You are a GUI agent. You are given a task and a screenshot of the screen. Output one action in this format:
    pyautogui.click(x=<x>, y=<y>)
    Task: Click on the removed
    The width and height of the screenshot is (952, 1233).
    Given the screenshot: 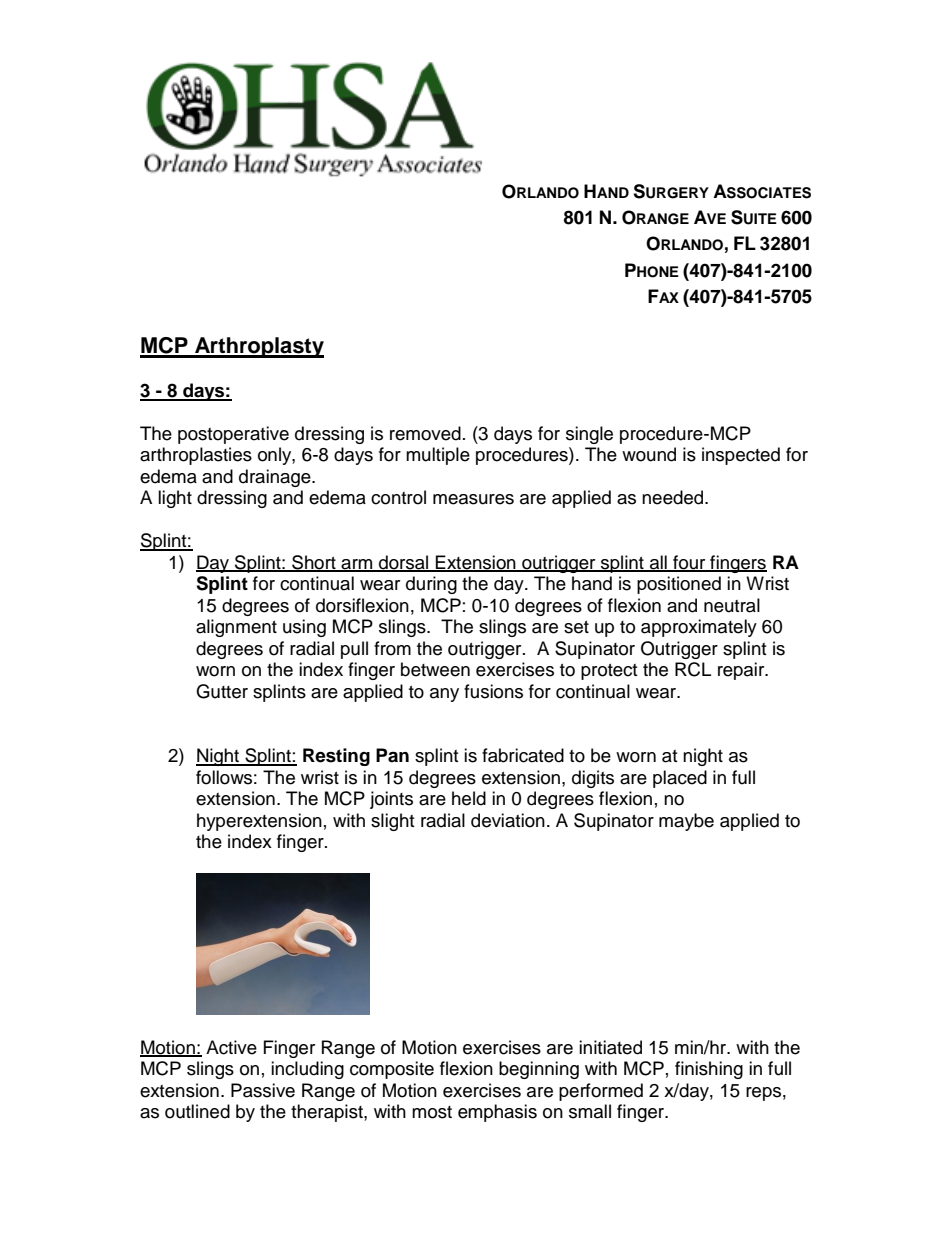 What is the action you would take?
    pyautogui.click(x=425, y=433)
